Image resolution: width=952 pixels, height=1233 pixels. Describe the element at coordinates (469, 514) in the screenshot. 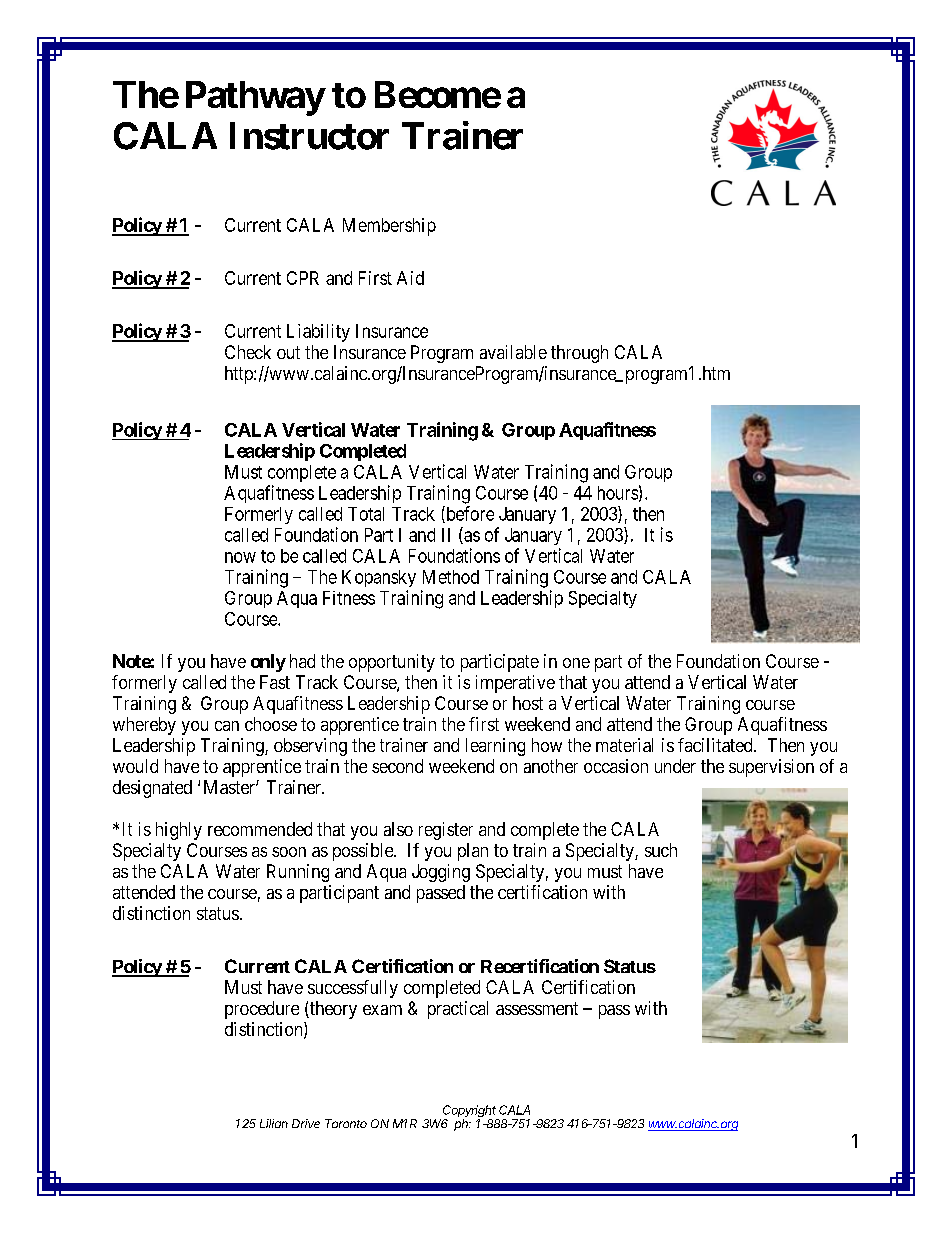

I see `before` at that location.
